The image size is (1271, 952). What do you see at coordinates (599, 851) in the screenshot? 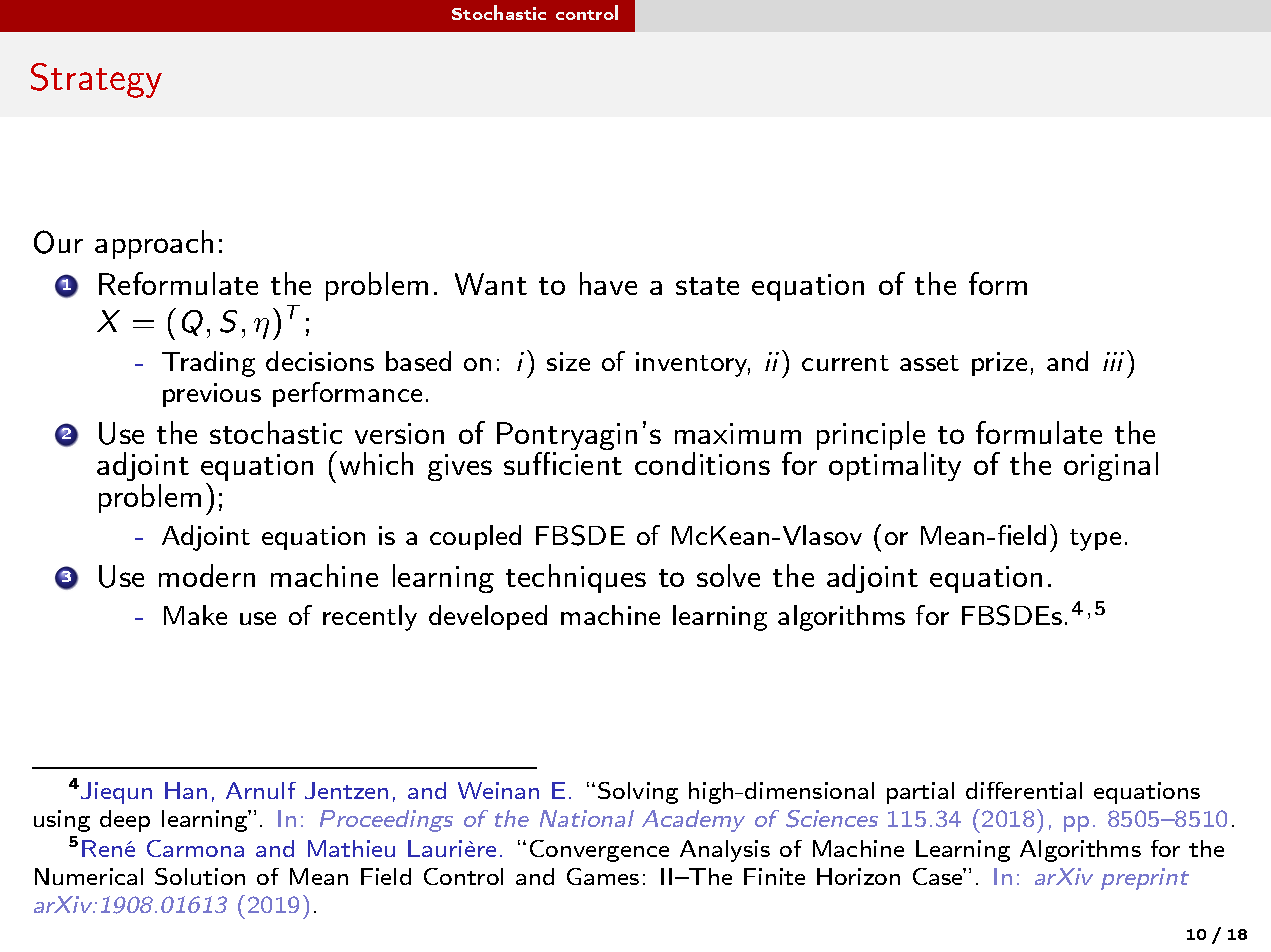
I see `Convergence` at bounding box center [599, 851].
